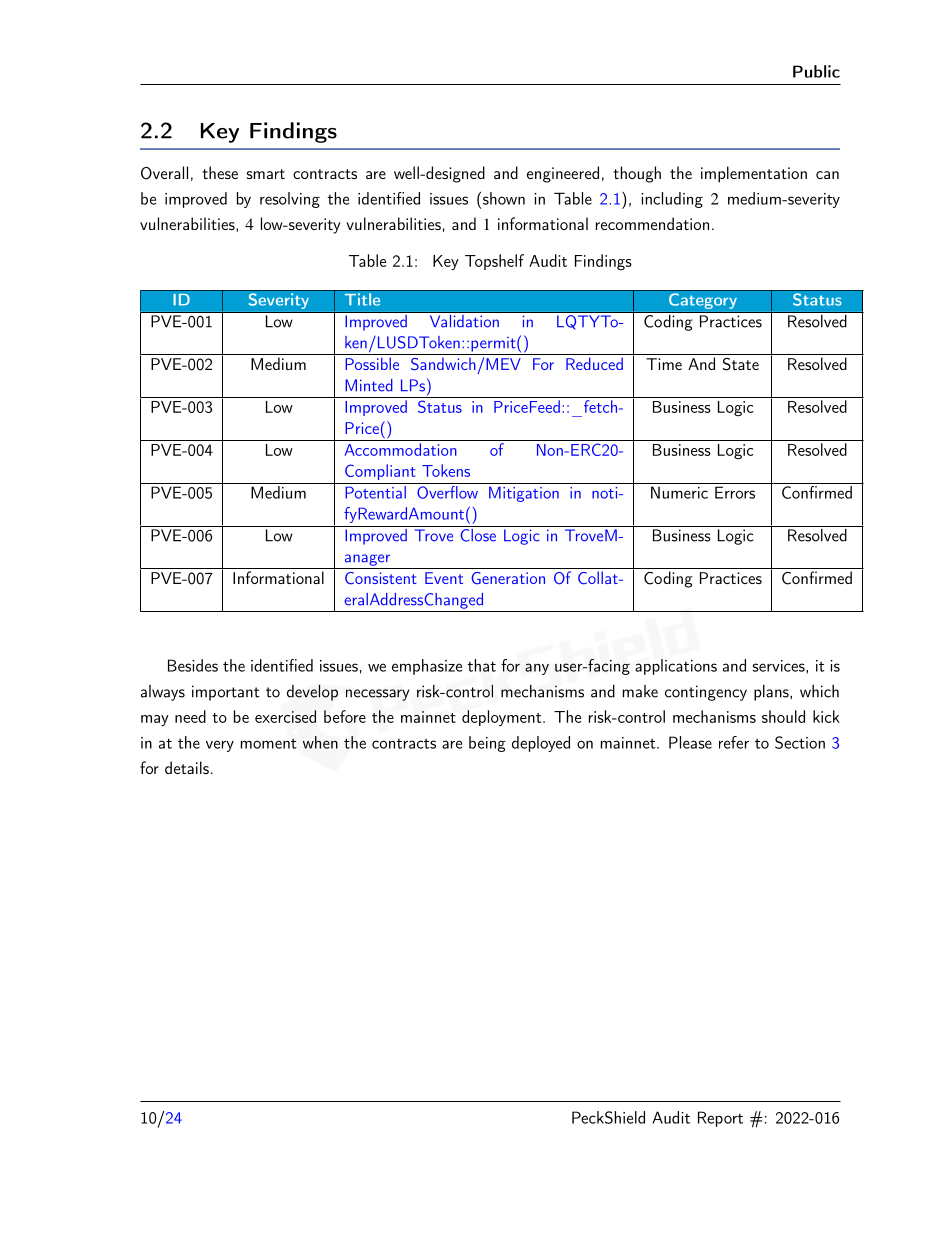 The width and height of the screenshot is (952, 1233). What do you see at coordinates (720, 1119) in the screenshot?
I see `Report` at bounding box center [720, 1119].
